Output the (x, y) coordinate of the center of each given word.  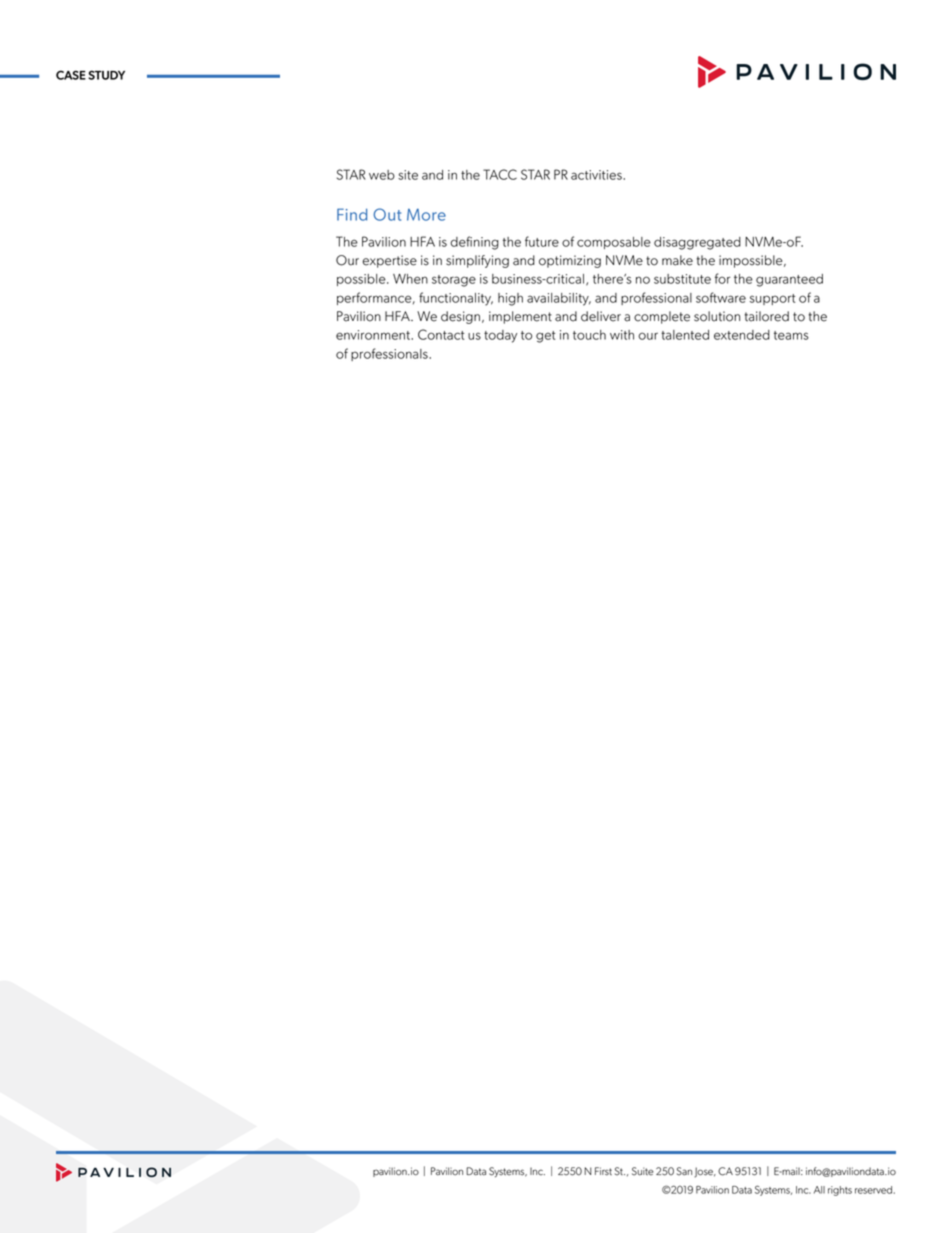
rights (840, 1191)
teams (791, 335)
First (603, 1171)
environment (374, 335)
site (408, 175)
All (819, 1190)
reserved (874, 1190)
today (500, 336)
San (684, 1171)
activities (597, 175)
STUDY (106, 75)
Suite (643, 1171)
